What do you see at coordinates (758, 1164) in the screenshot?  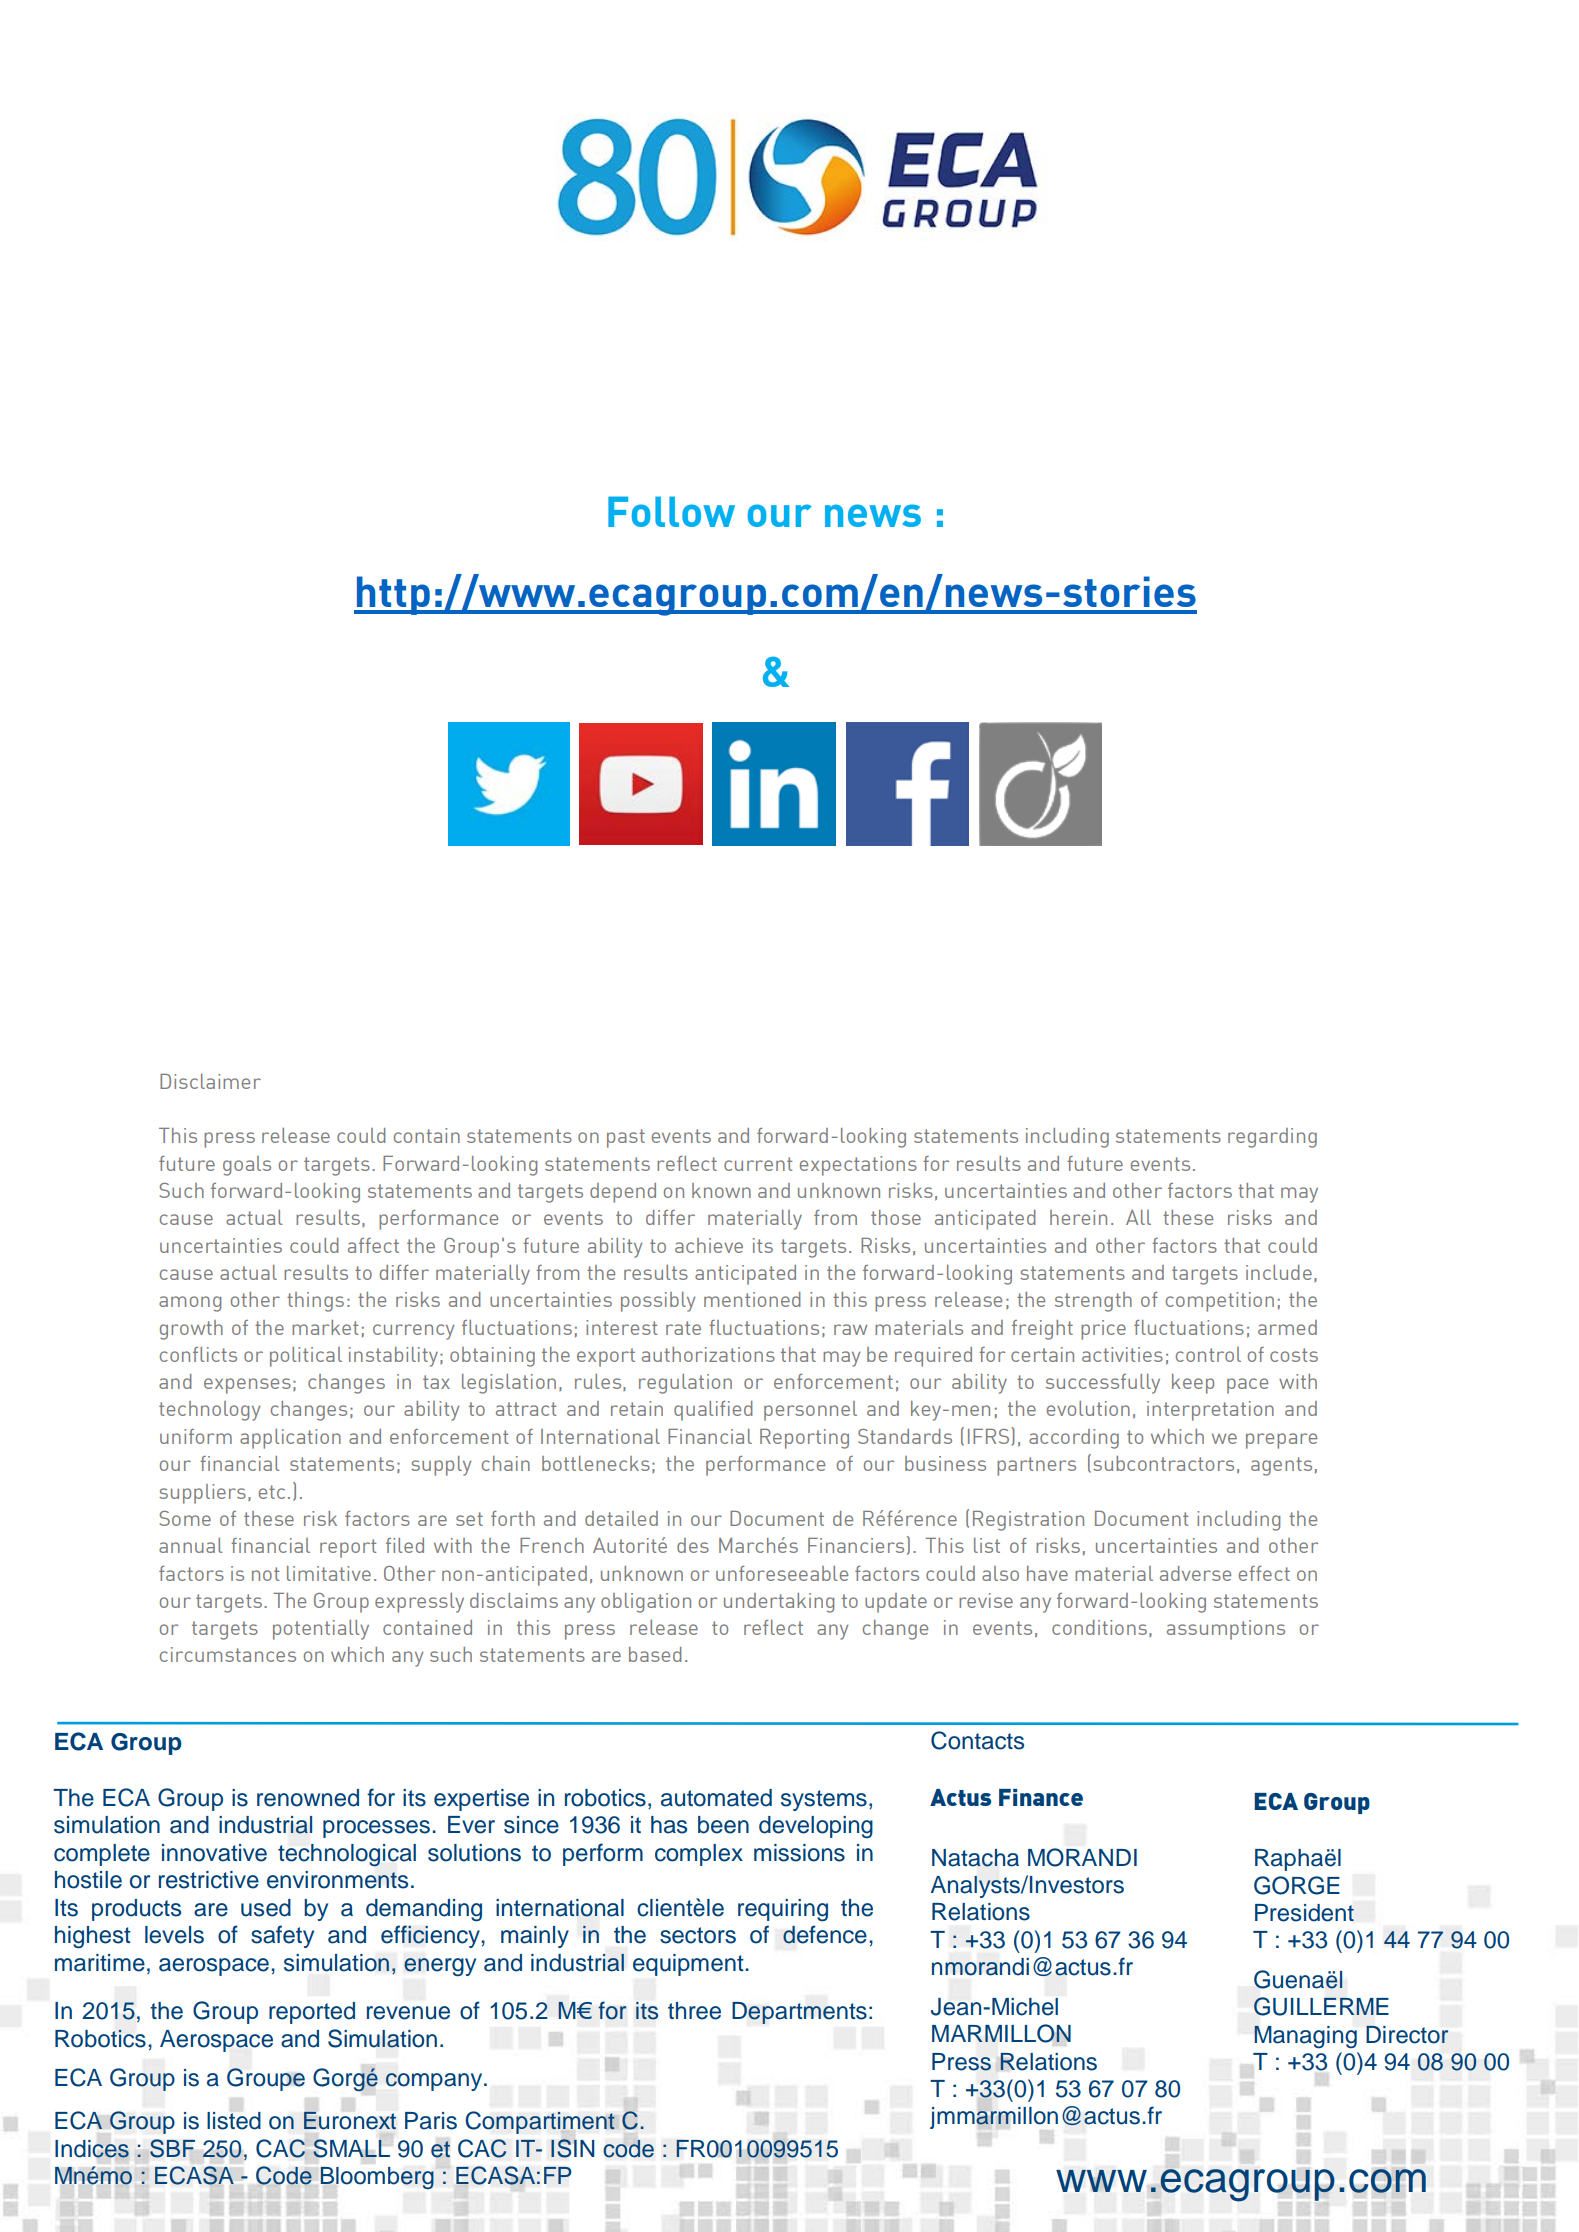 I see `current` at bounding box center [758, 1164].
